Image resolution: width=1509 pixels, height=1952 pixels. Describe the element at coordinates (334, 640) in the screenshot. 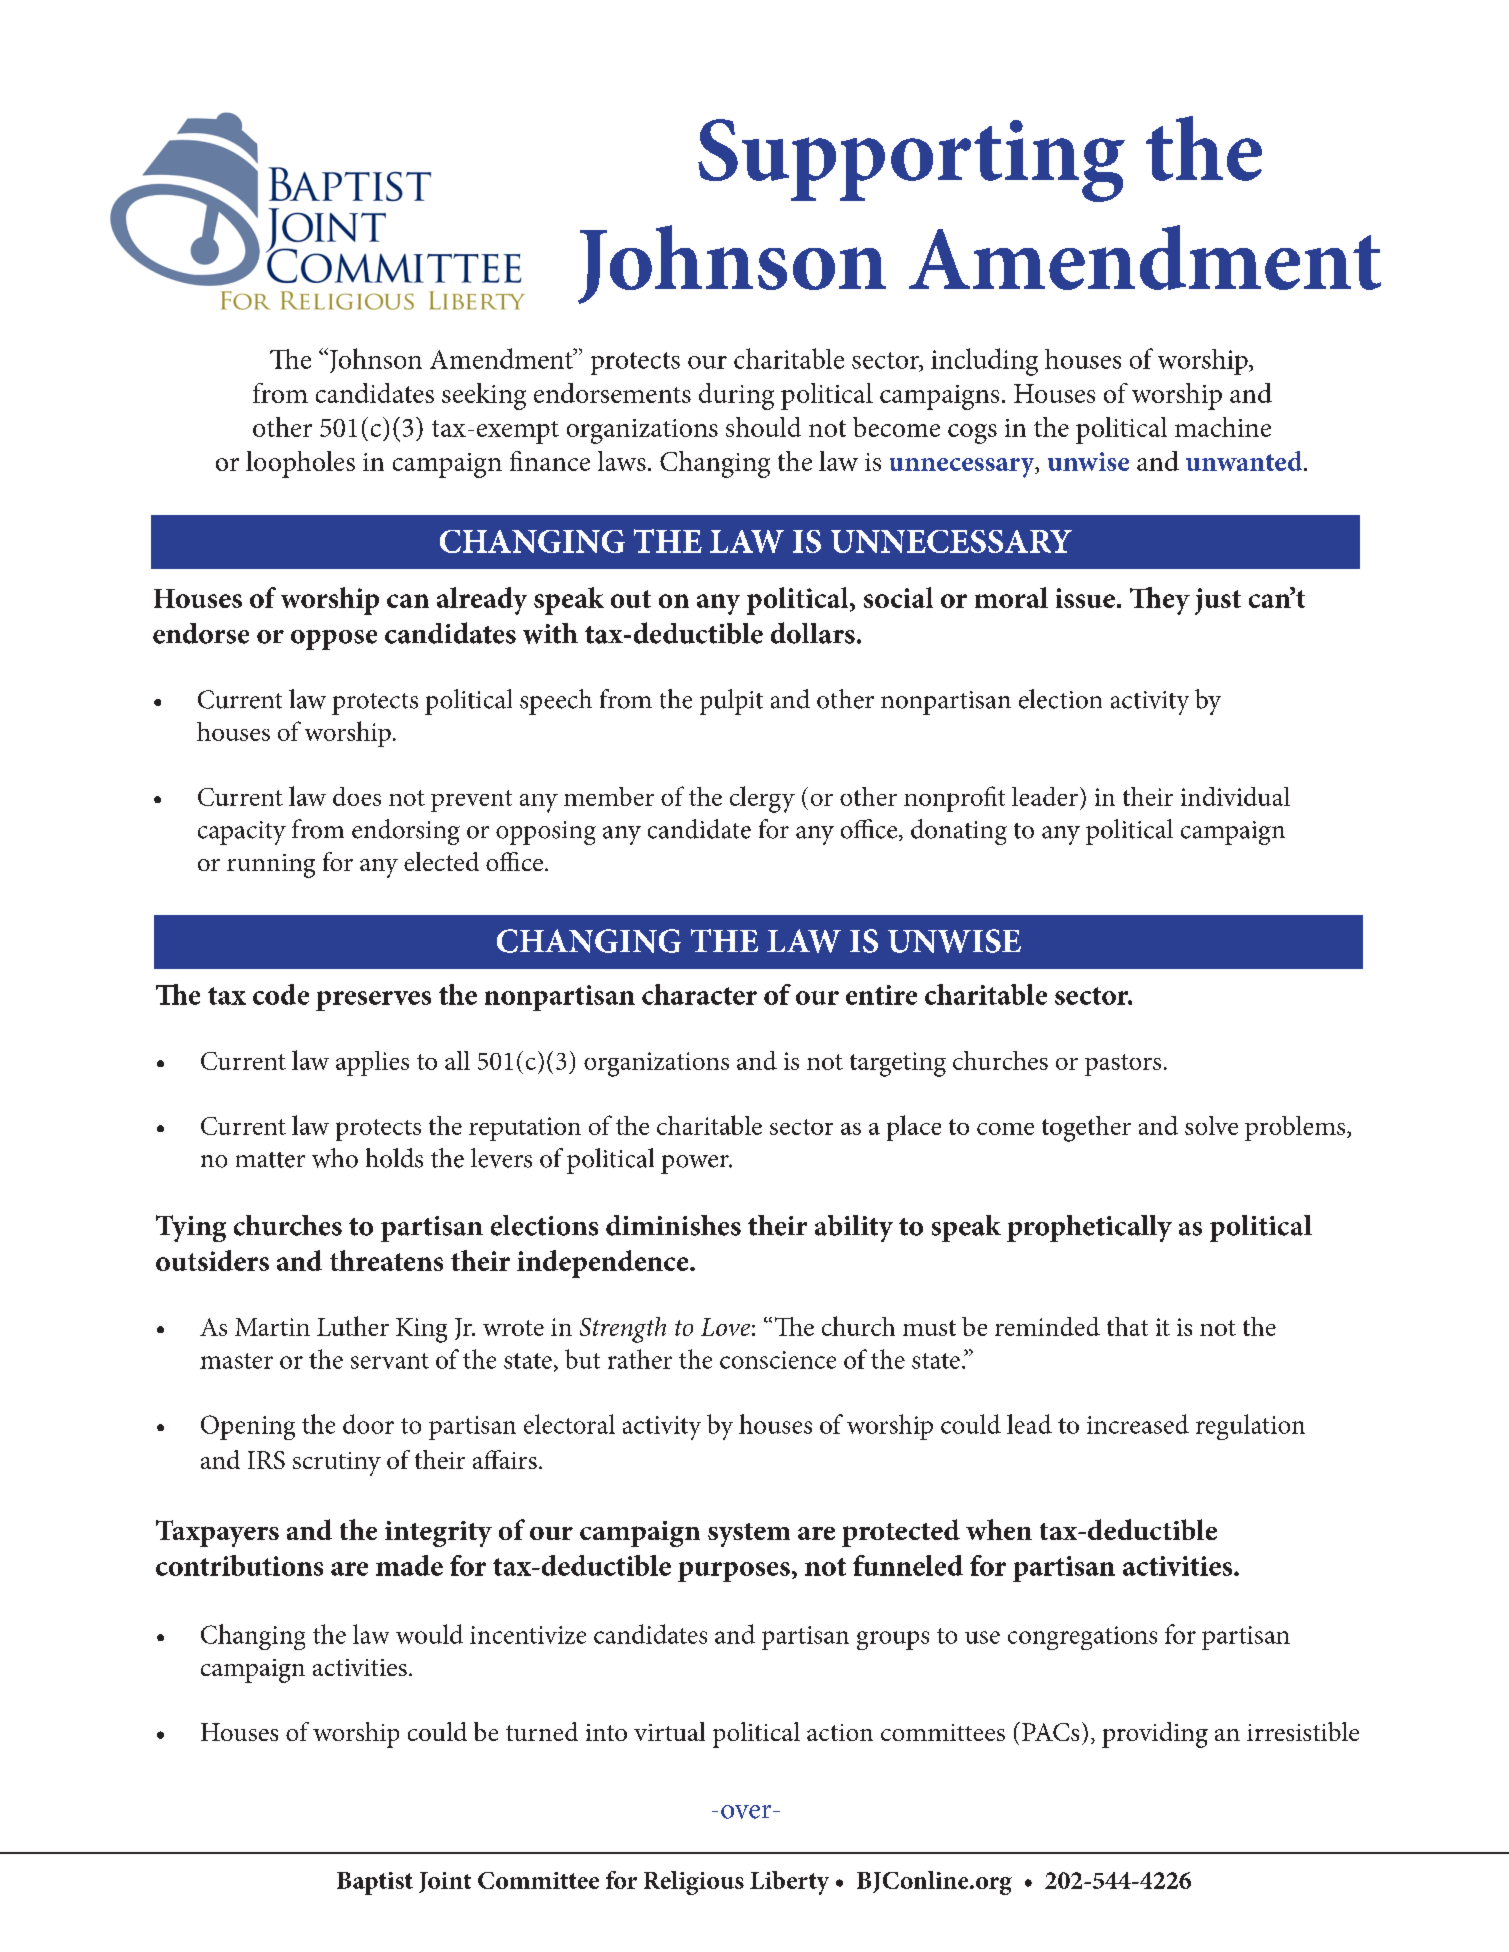

I see `oppose` at that location.
